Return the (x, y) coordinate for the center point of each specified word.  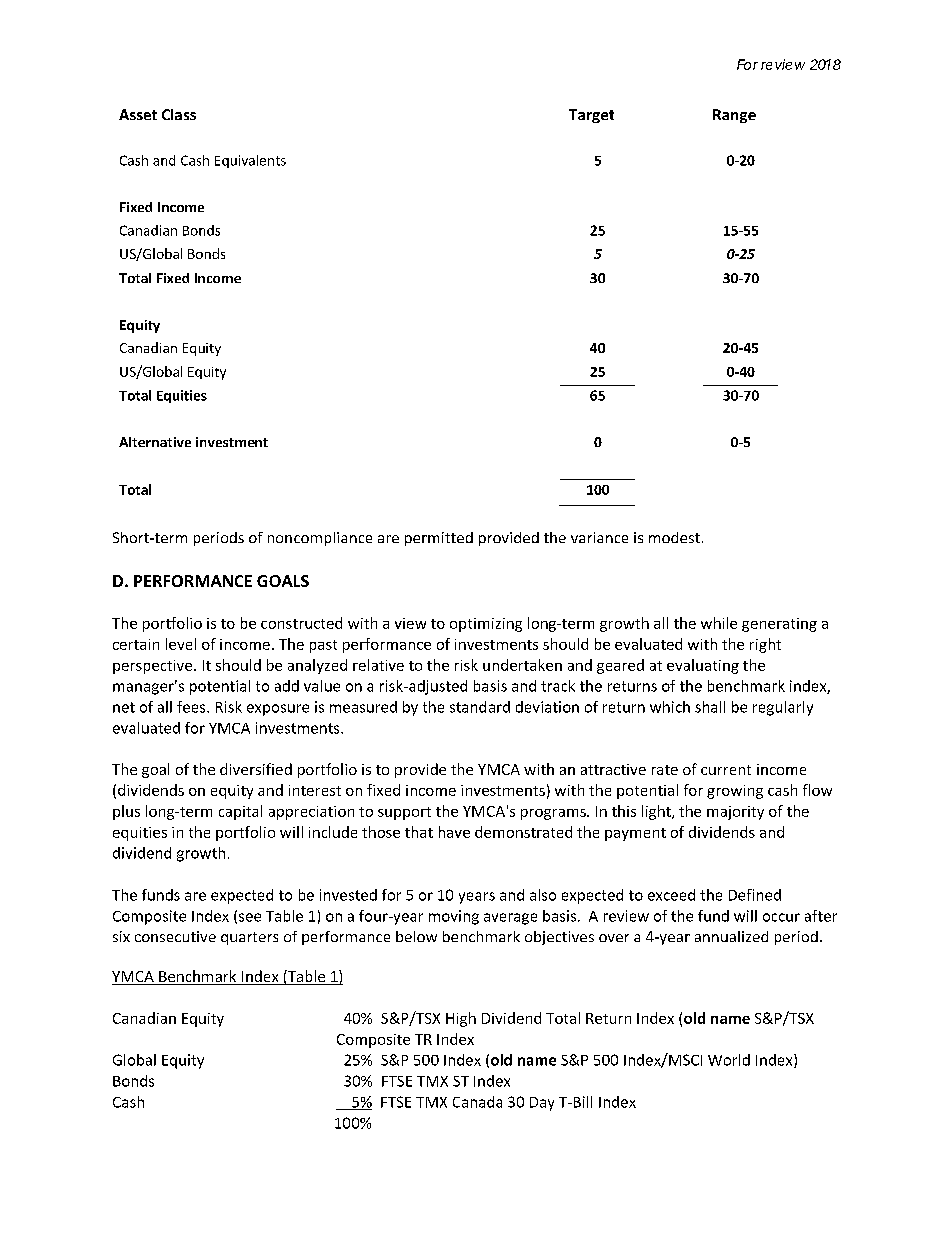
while (719, 623)
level (181, 644)
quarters (249, 938)
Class (179, 114)
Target (591, 116)
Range (734, 116)
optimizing (486, 625)
